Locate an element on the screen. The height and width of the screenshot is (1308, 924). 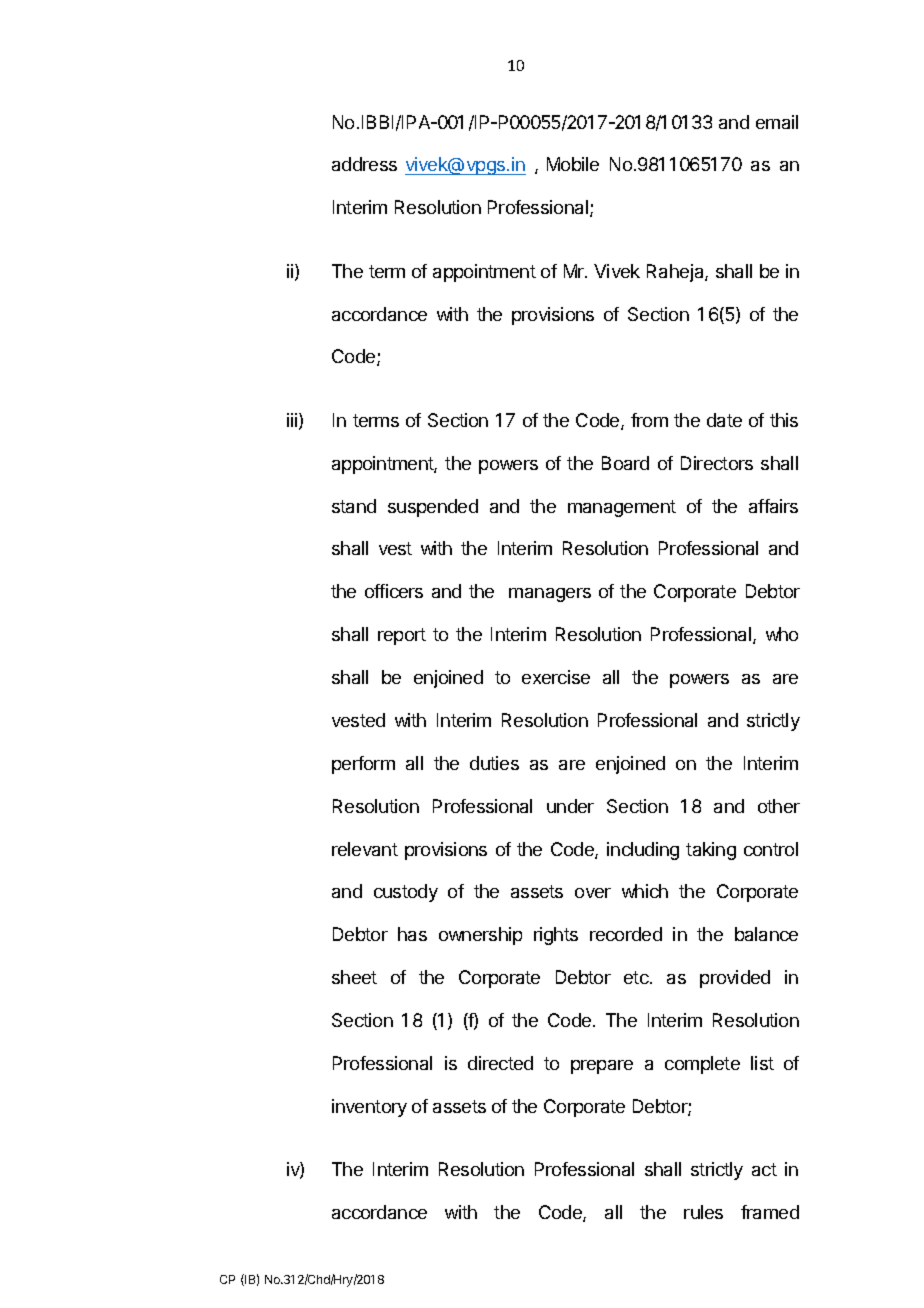
relevant is located at coordinates (365, 849).
